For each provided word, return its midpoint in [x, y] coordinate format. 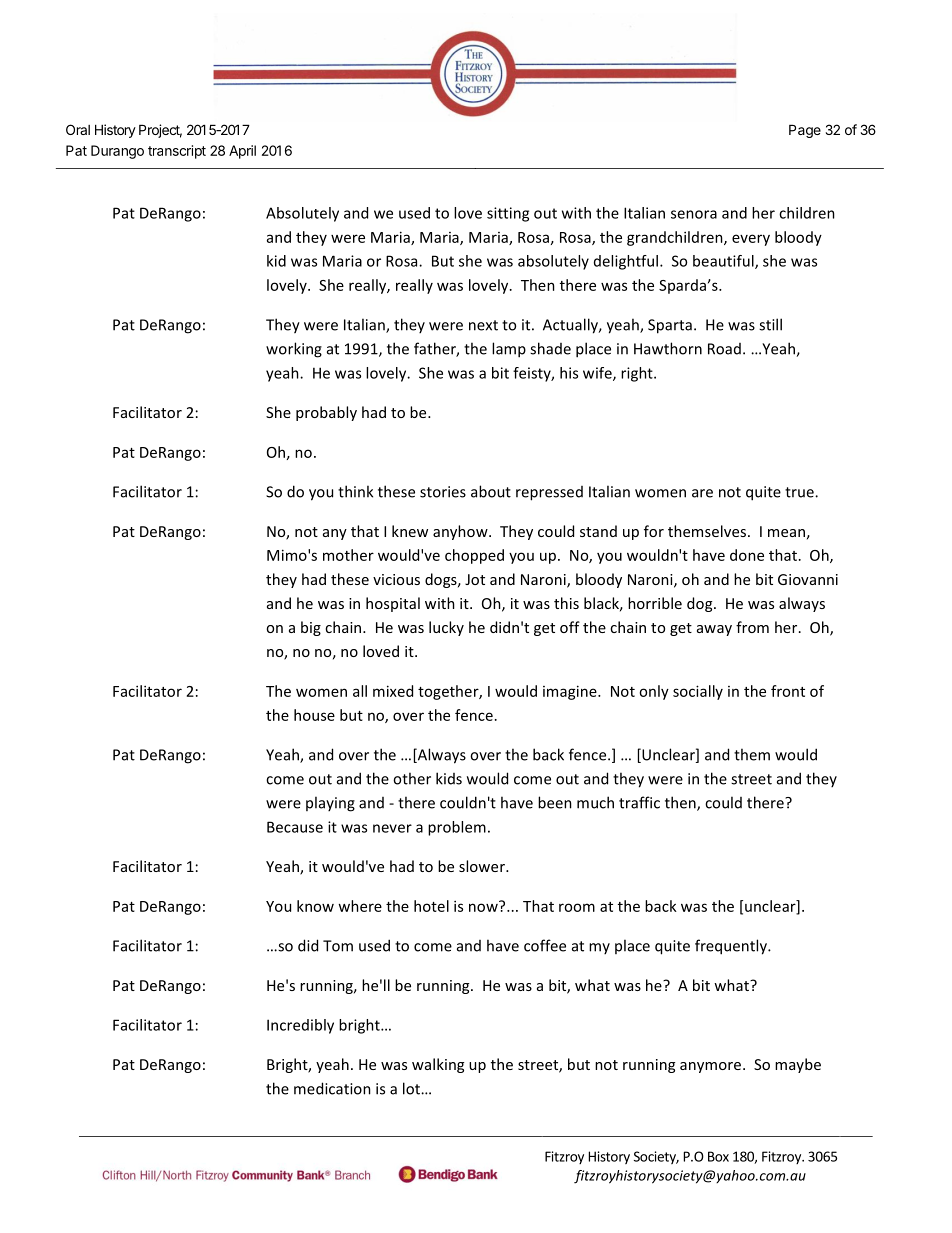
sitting [508, 214]
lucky [446, 628]
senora [694, 214]
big [311, 628]
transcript [177, 152]
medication [332, 1088]
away [714, 630]
